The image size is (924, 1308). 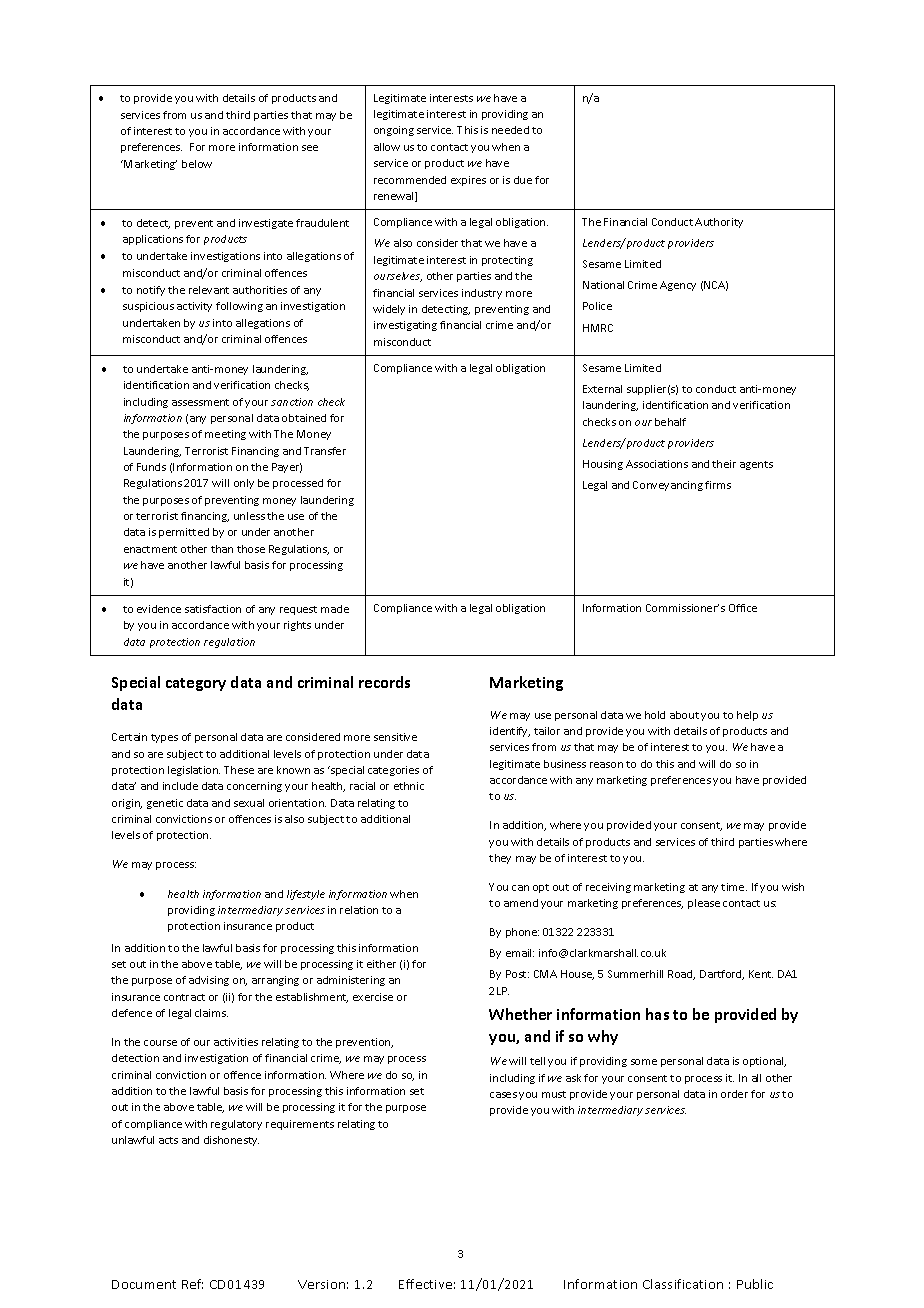 I want to click on identify, so click(x=510, y=732).
